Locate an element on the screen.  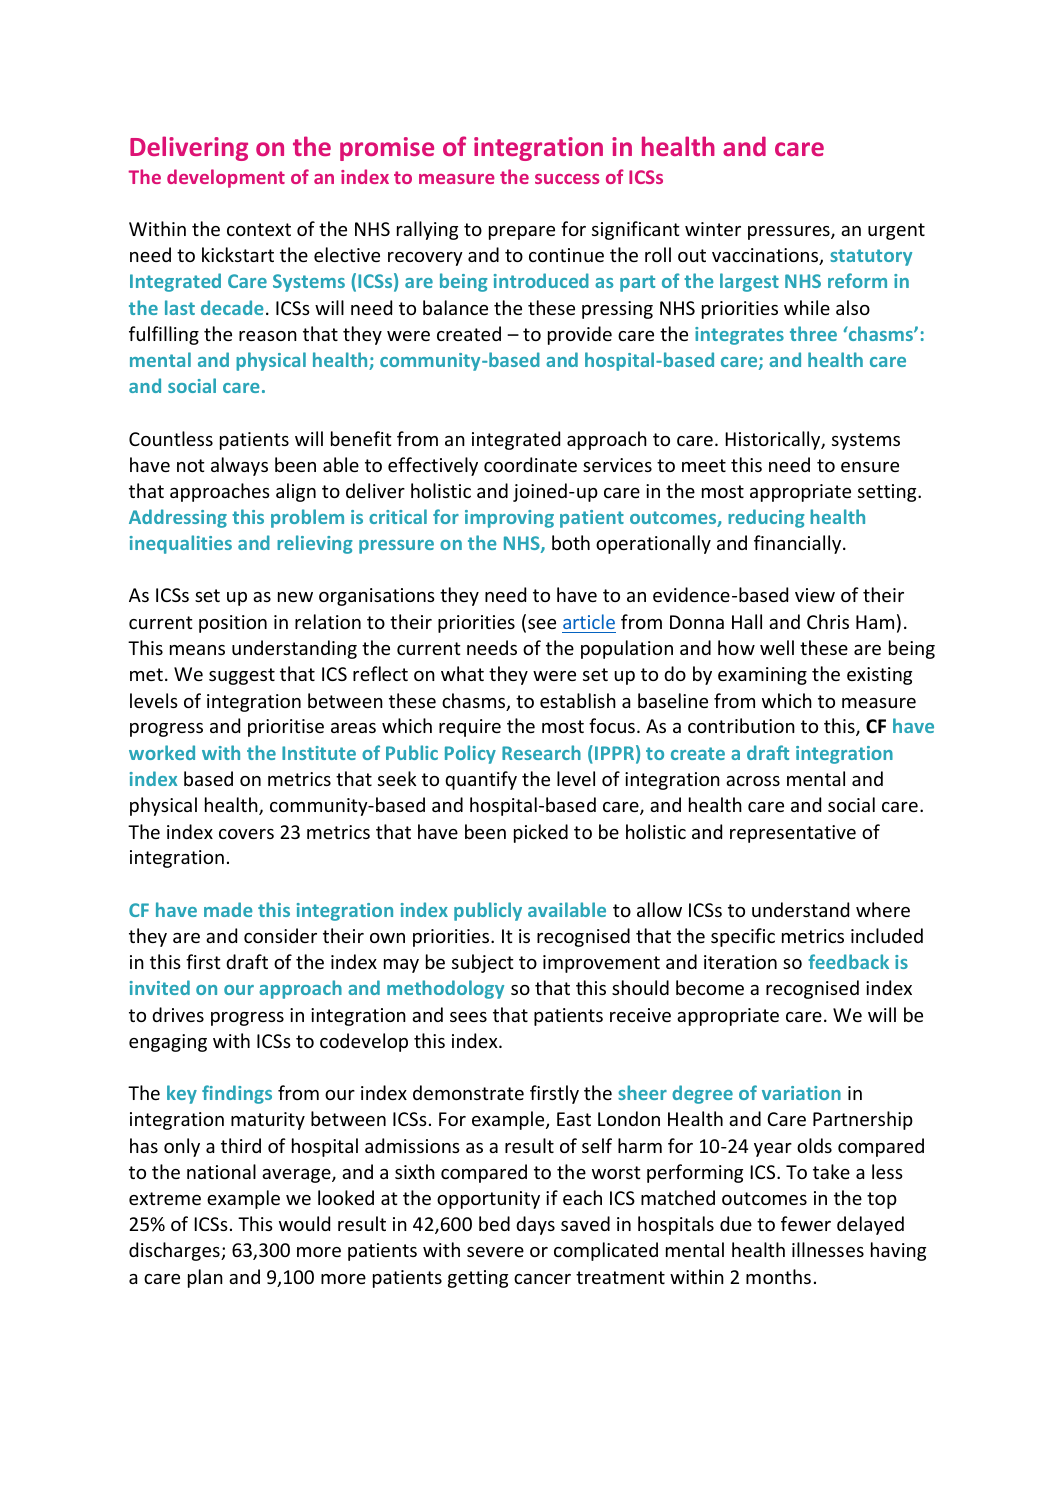
days is located at coordinates (535, 1225).
